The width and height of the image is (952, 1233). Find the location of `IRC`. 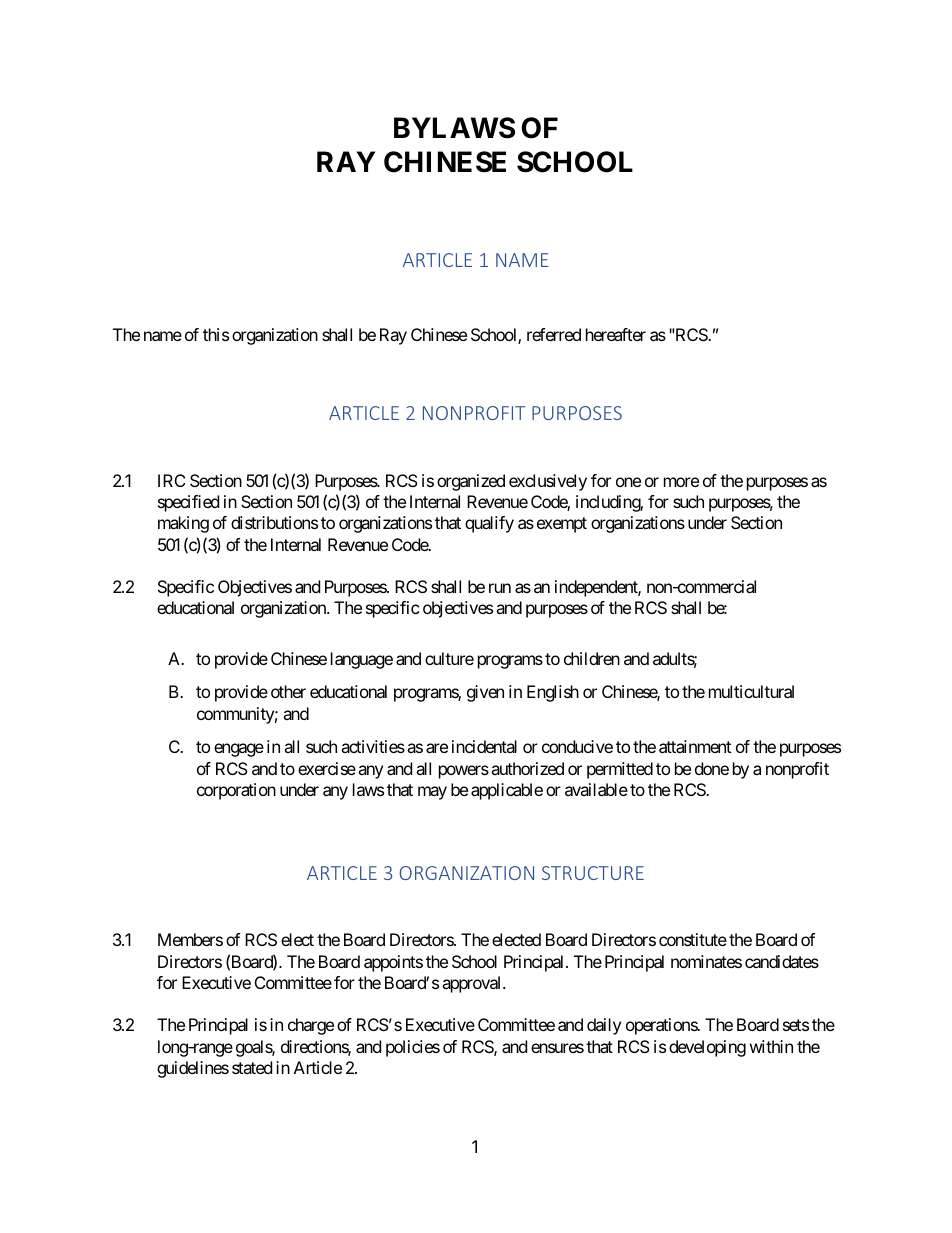

IRC is located at coordinates (171, 480).
